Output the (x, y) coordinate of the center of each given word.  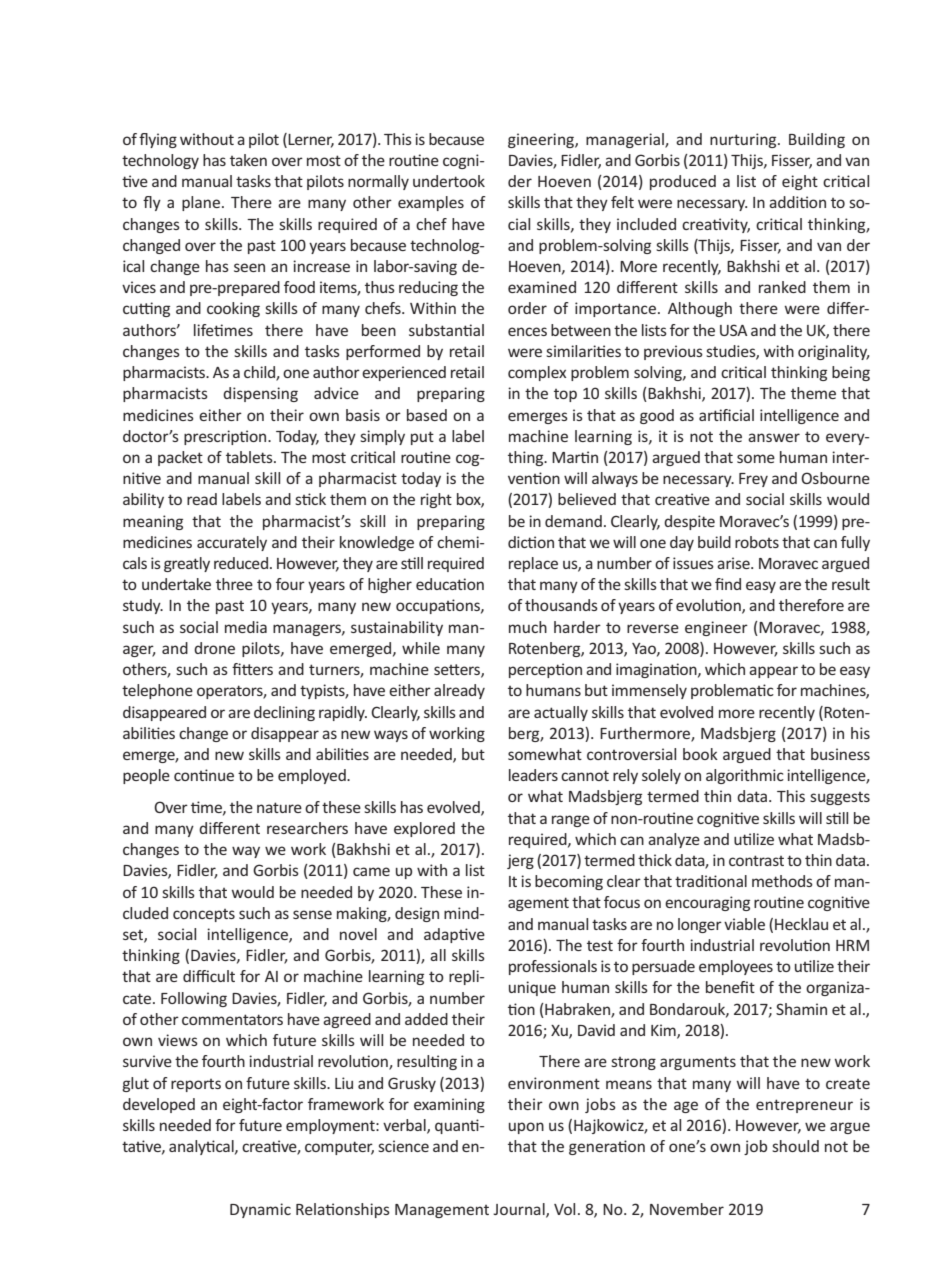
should (795, 1146)
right (436, 500)
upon (526, 1128)
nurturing (744, 140)
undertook (449, 181)
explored (424, 829)
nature (279, 807)
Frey (753, 480)
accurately (232, 543)
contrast (756, 860)
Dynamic (260, 1210)
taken (248, 160)
